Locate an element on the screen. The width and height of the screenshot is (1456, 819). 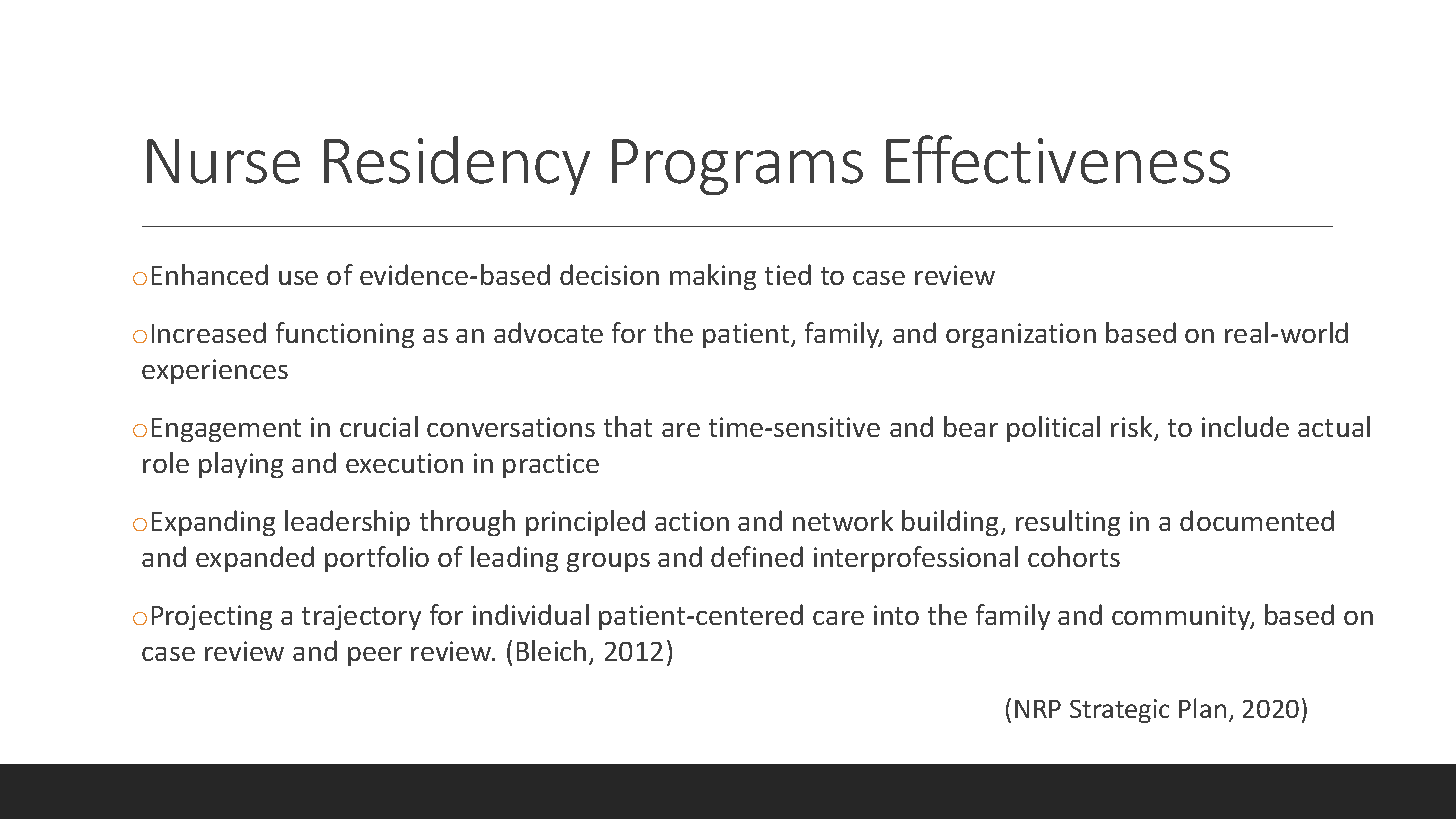
crucial is located at coordinates (379, 426).
